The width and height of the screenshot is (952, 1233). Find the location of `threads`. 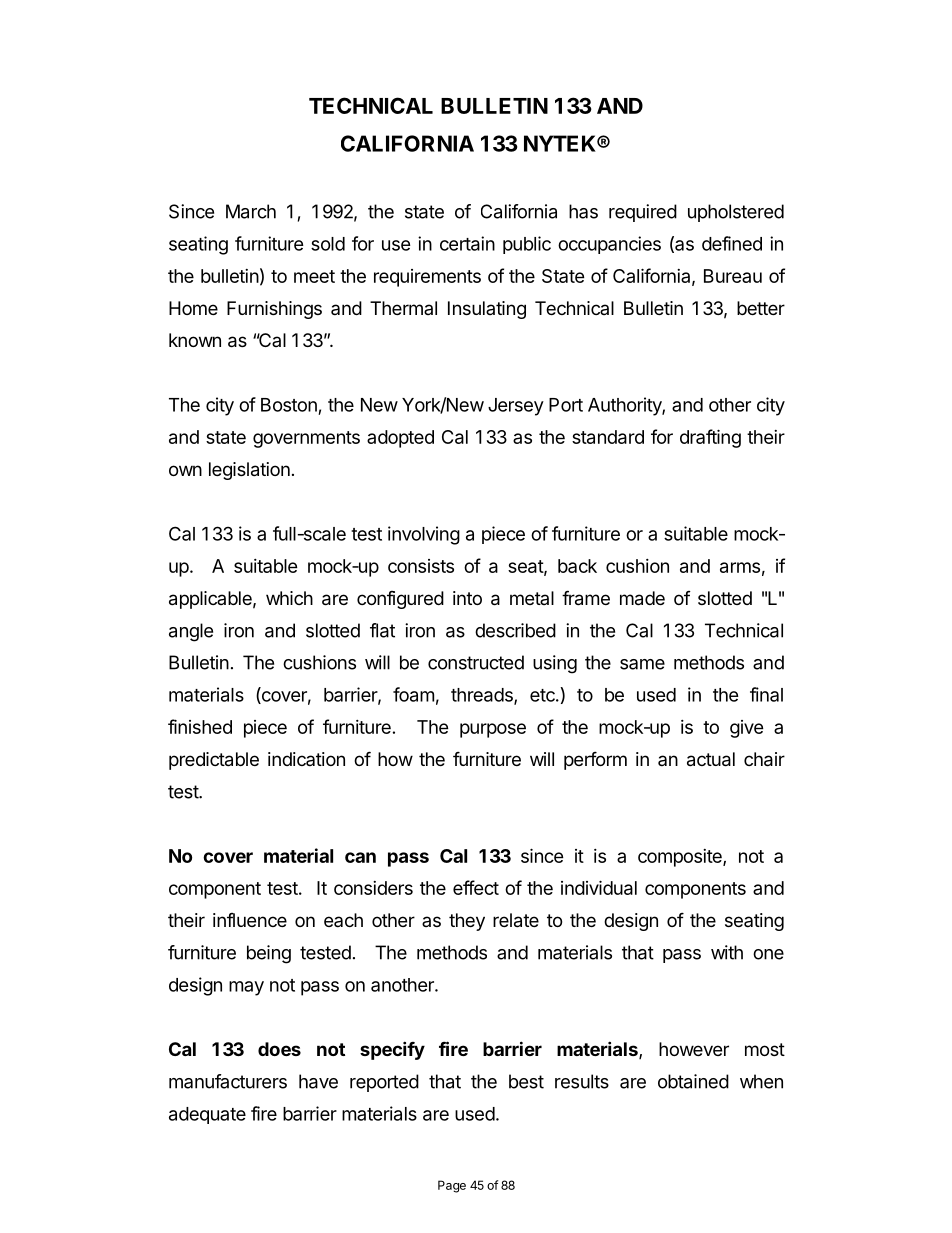

threads is located at coordinates (483, 696).
